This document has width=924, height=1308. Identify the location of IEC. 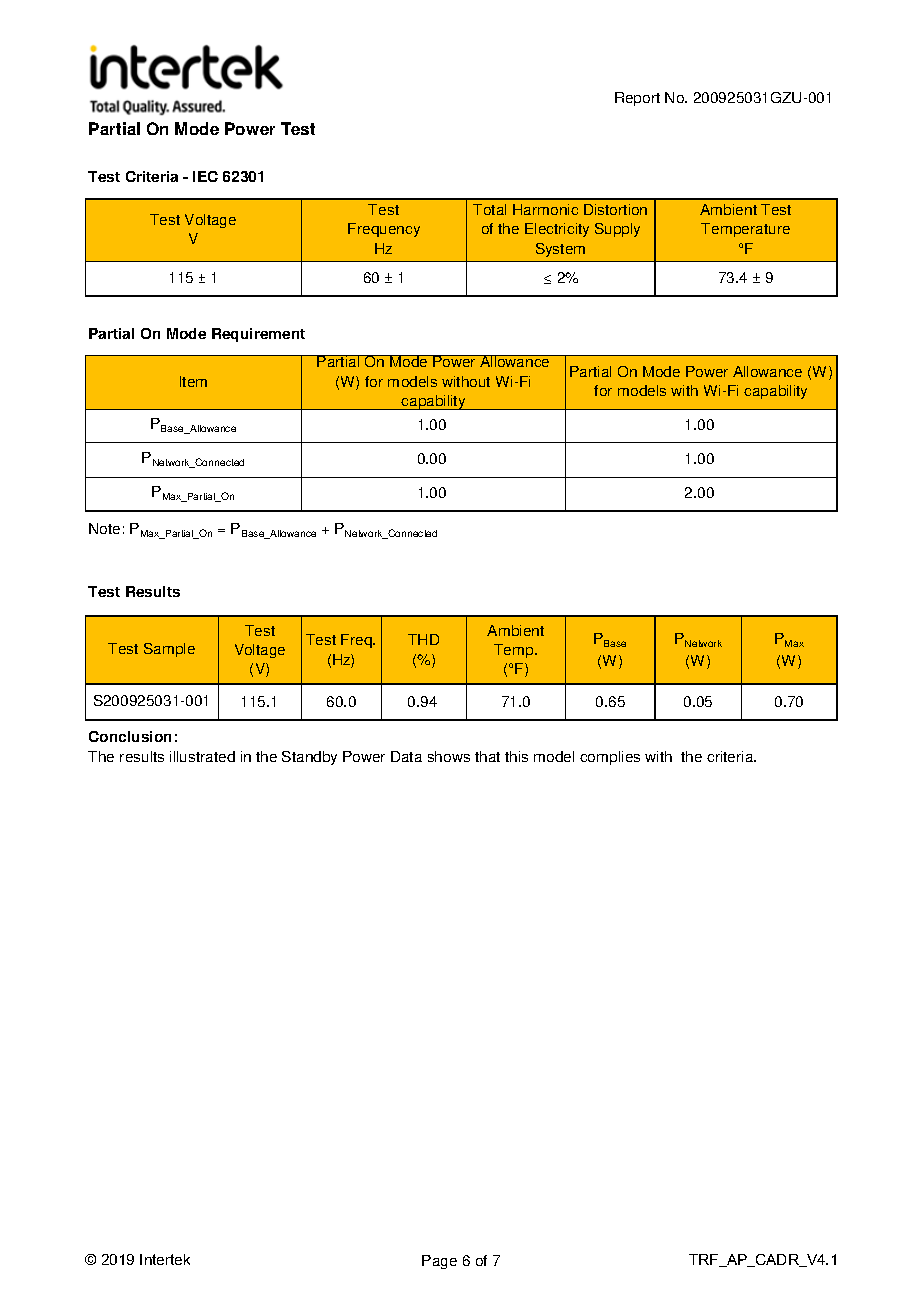
(205, 176).
